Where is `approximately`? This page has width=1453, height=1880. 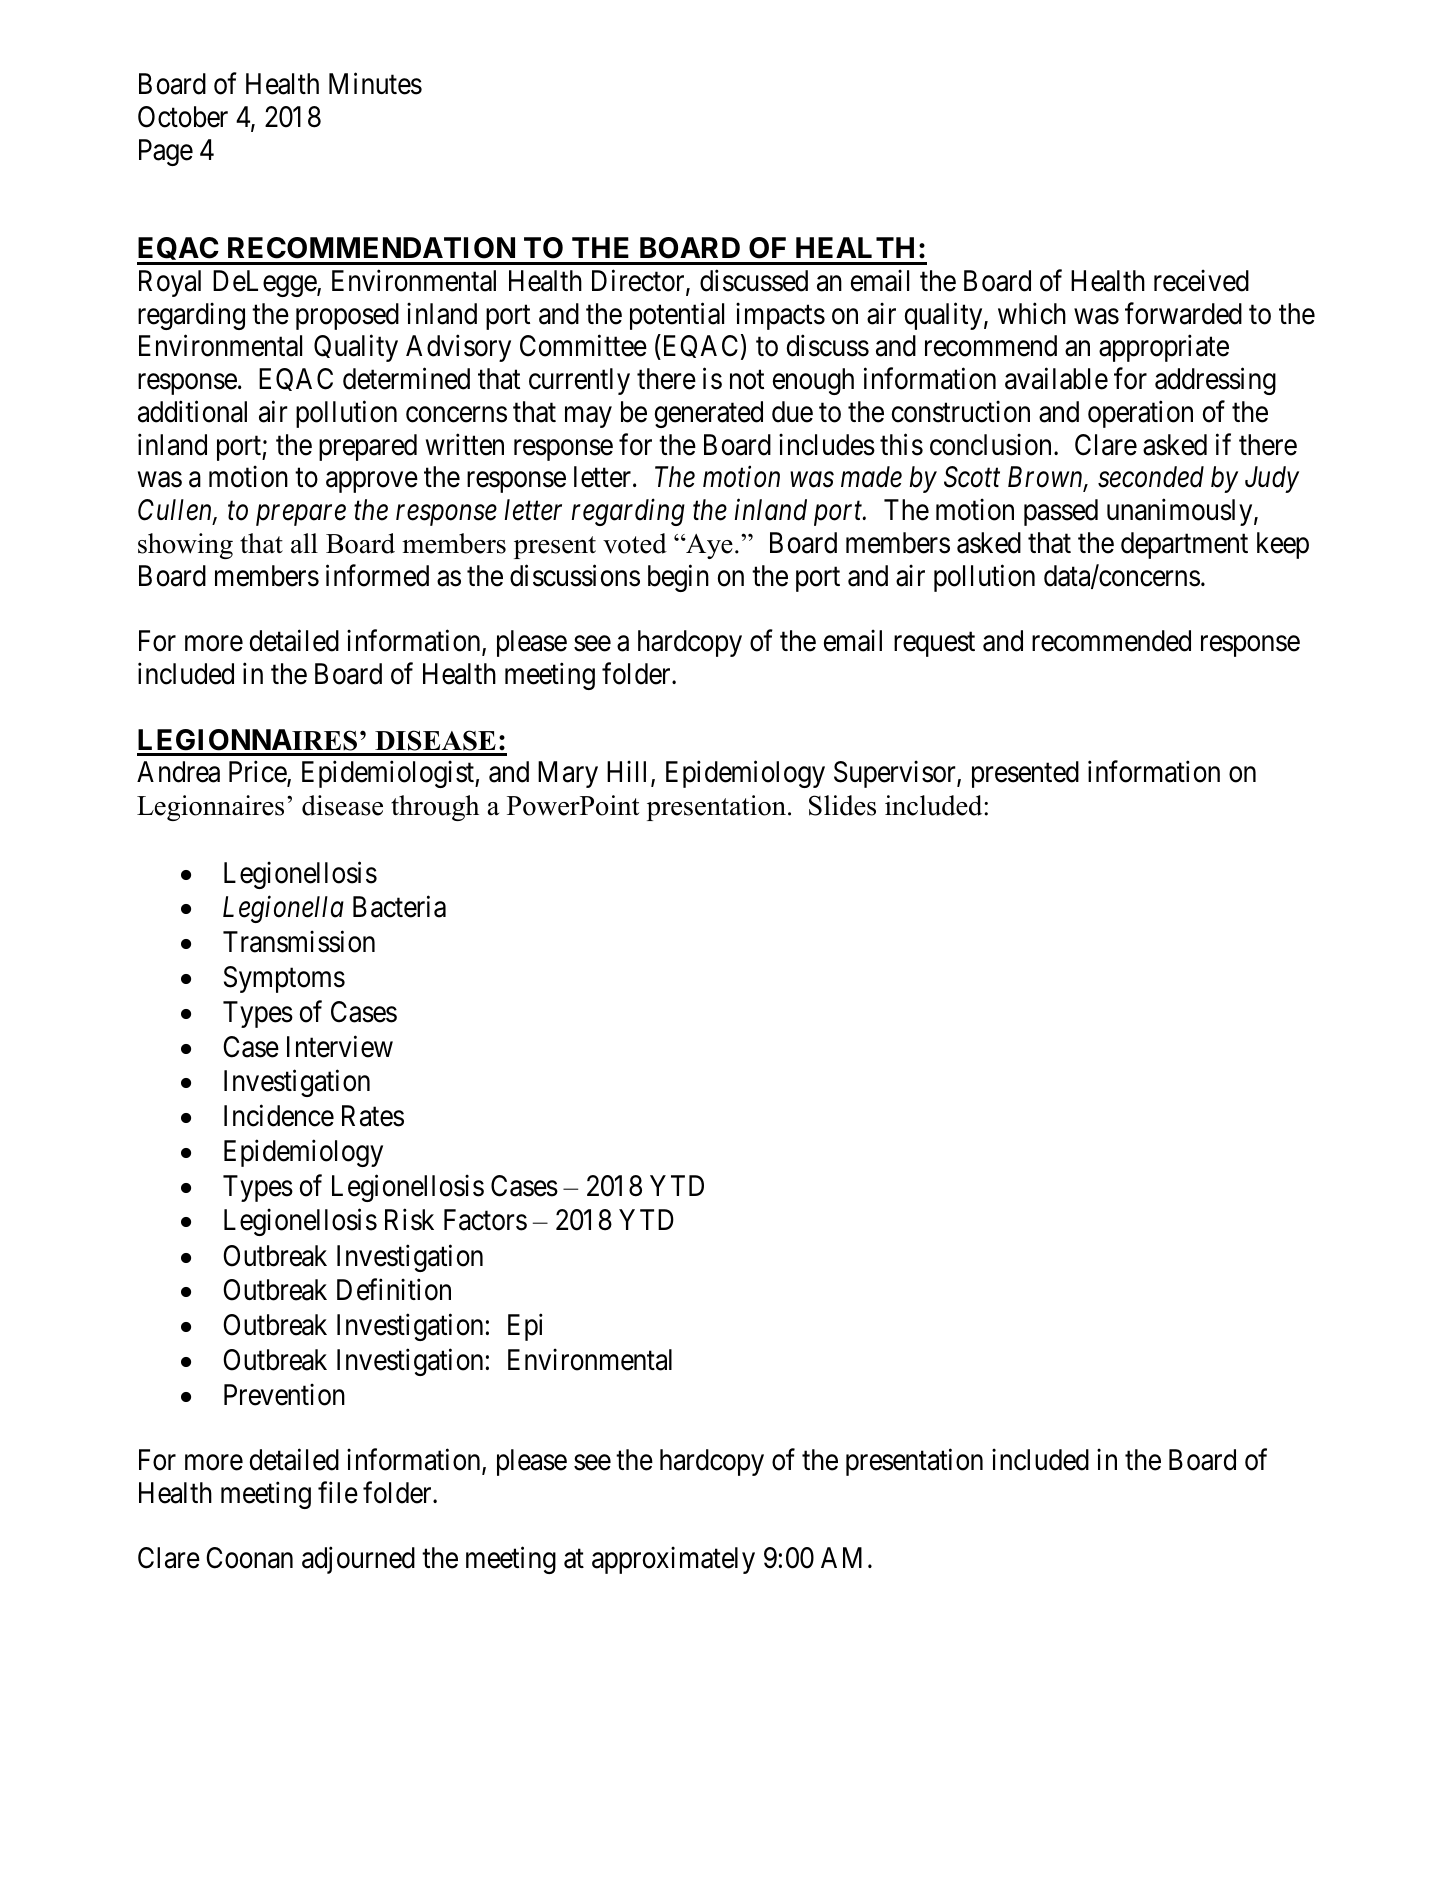
approximately is located at coordinates (673, 1560).
